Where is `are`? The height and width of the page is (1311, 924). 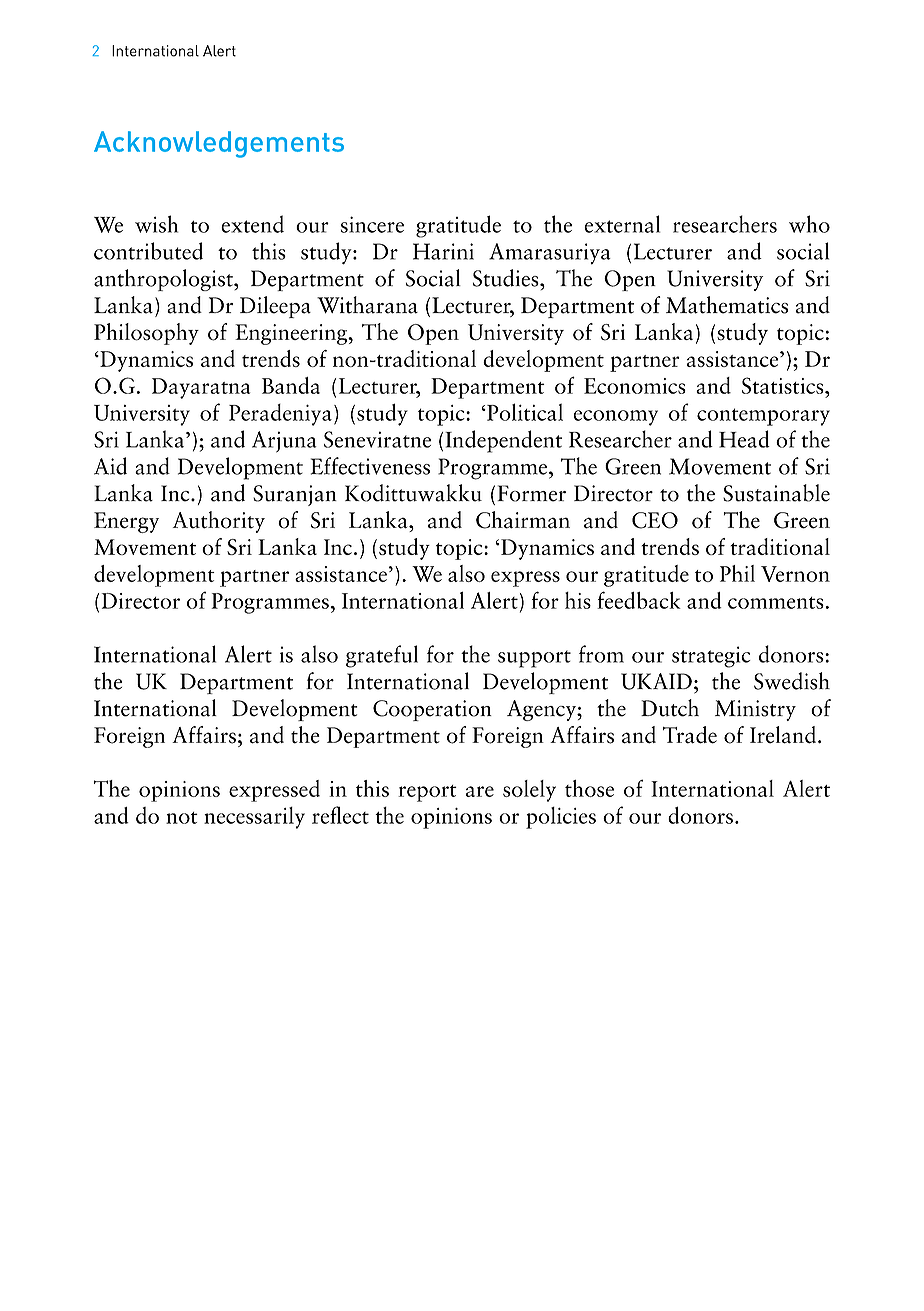 are is located at coordinates (480, 791).
